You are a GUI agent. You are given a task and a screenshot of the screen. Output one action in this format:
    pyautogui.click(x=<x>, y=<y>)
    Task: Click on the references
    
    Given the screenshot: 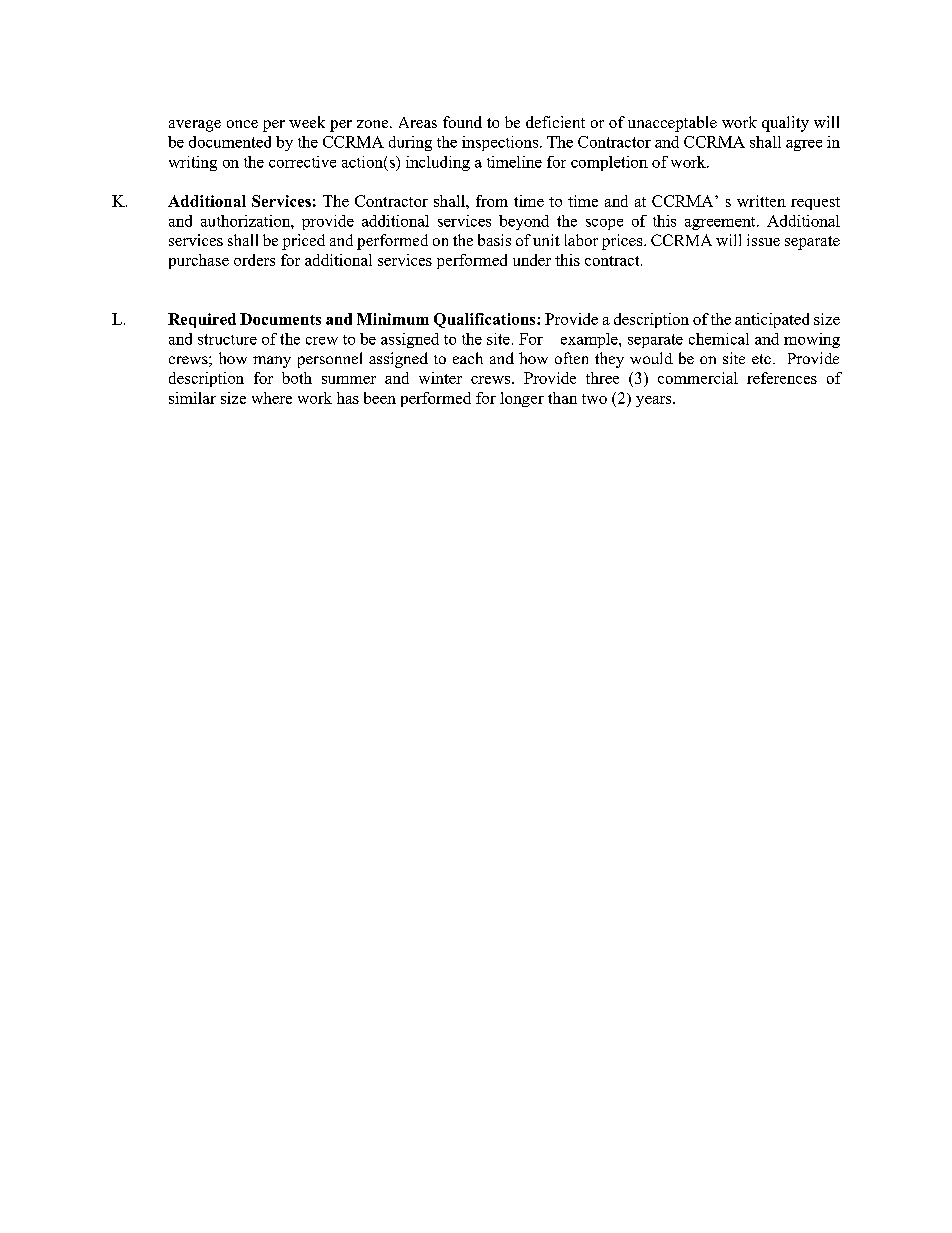 What is the action you would take?
    pyautogui.click(x=782, y=378)
